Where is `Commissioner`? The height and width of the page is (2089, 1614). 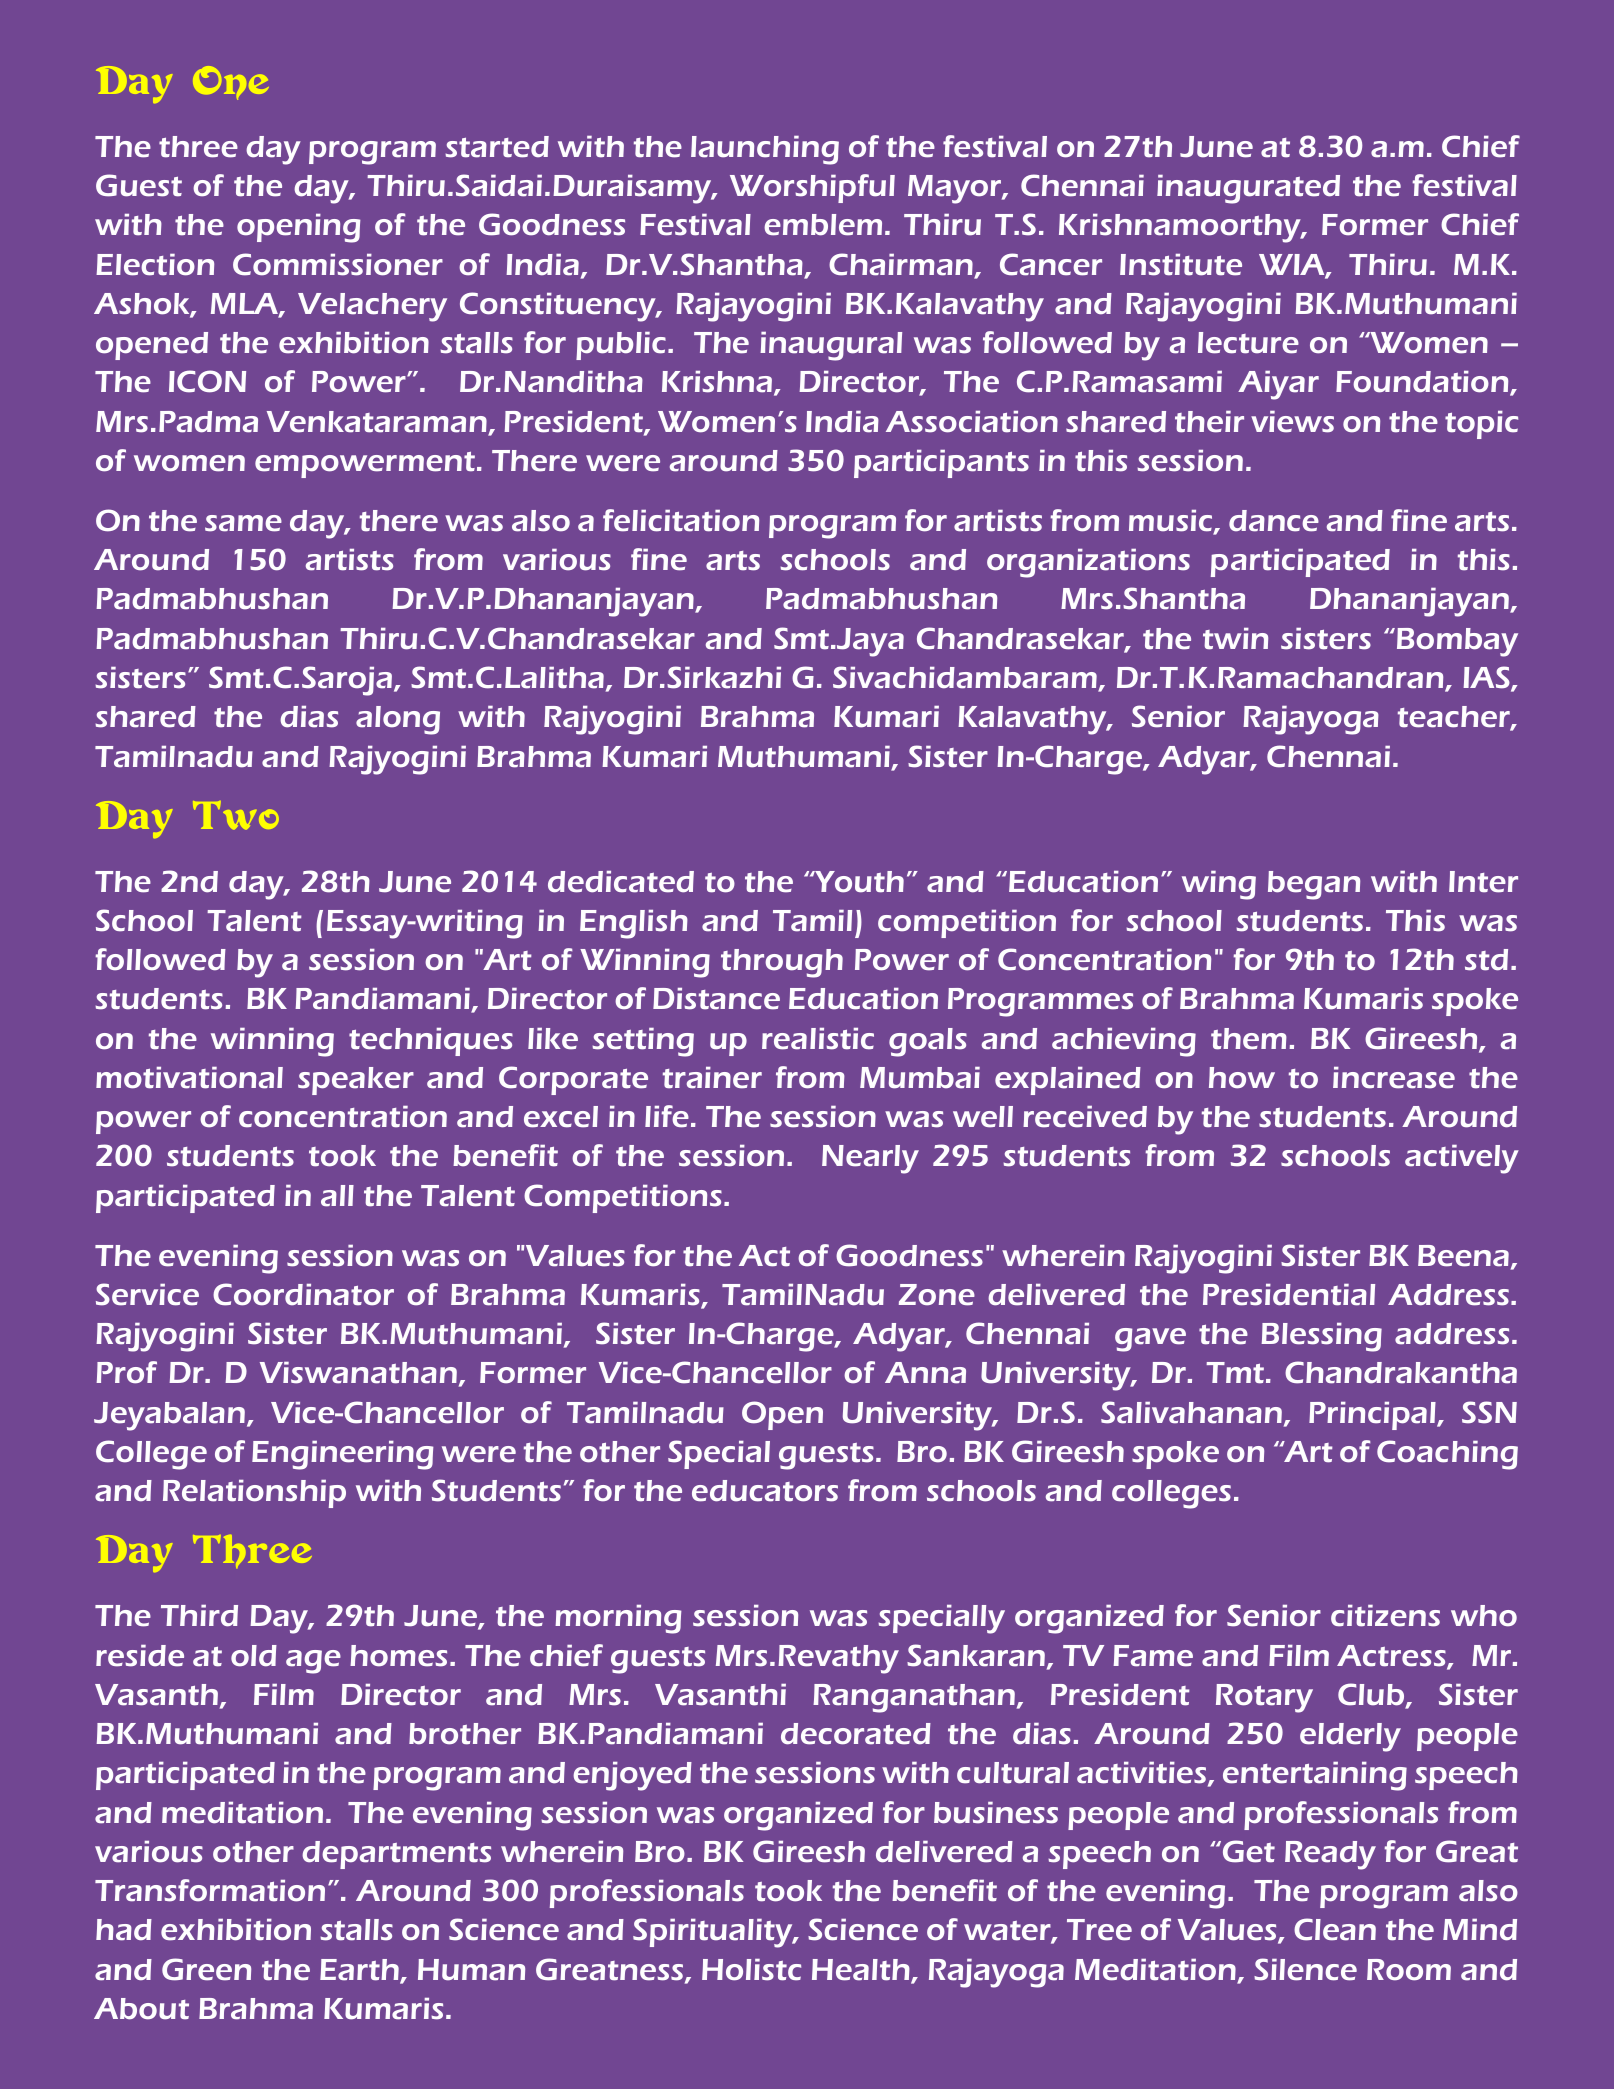
Commissioner is located at coordinates (338, 264).
